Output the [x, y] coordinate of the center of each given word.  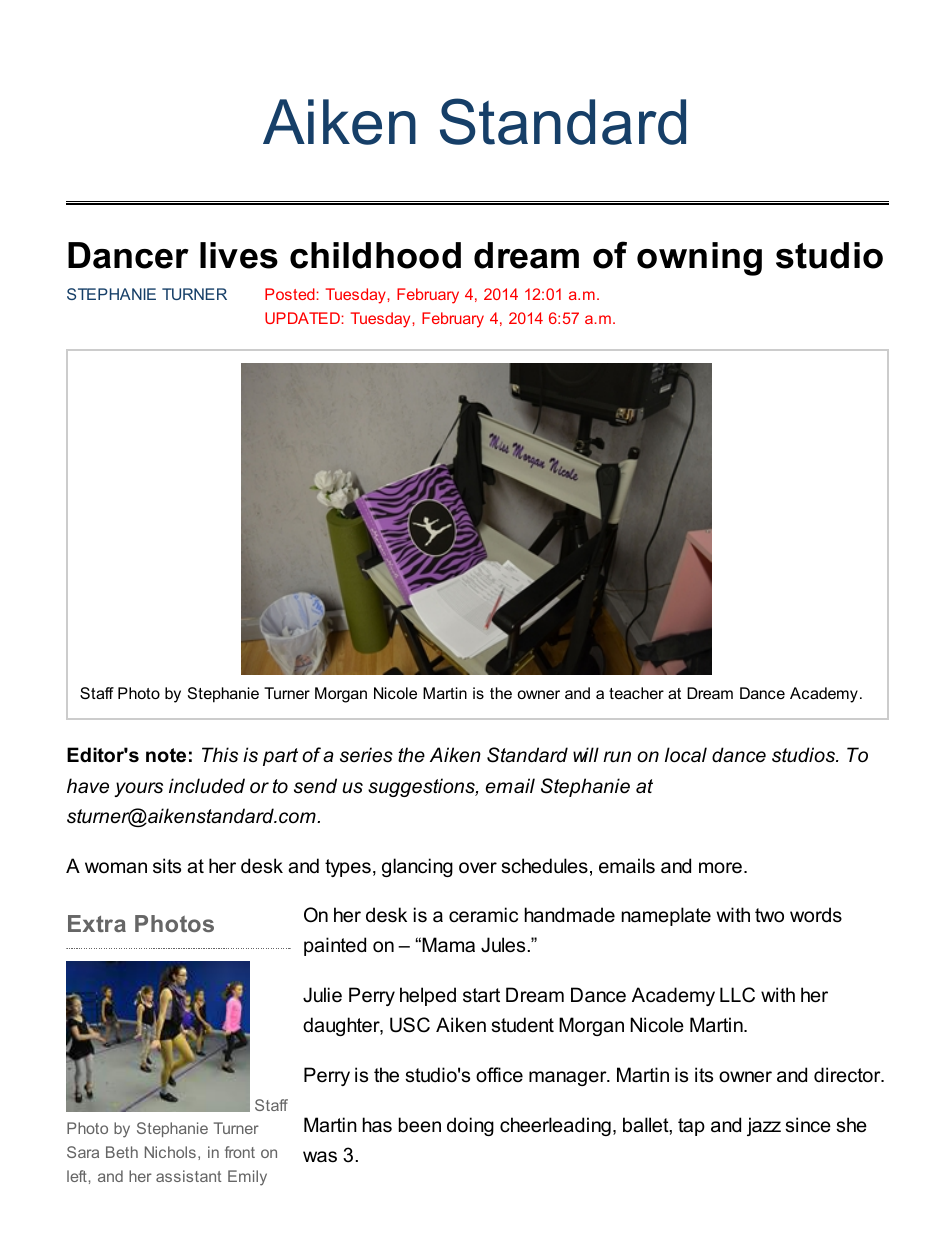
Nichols [170, 1152]
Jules [503, 945]
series [366, 755]
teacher [636, 693]
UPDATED [302, 318]
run [617, 756]
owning [699, 259]
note [166, 755]
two [769, 915]
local [686, 755]
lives [239, 255]
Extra [97, 923]
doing [470, 1126]
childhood [375, 255]
